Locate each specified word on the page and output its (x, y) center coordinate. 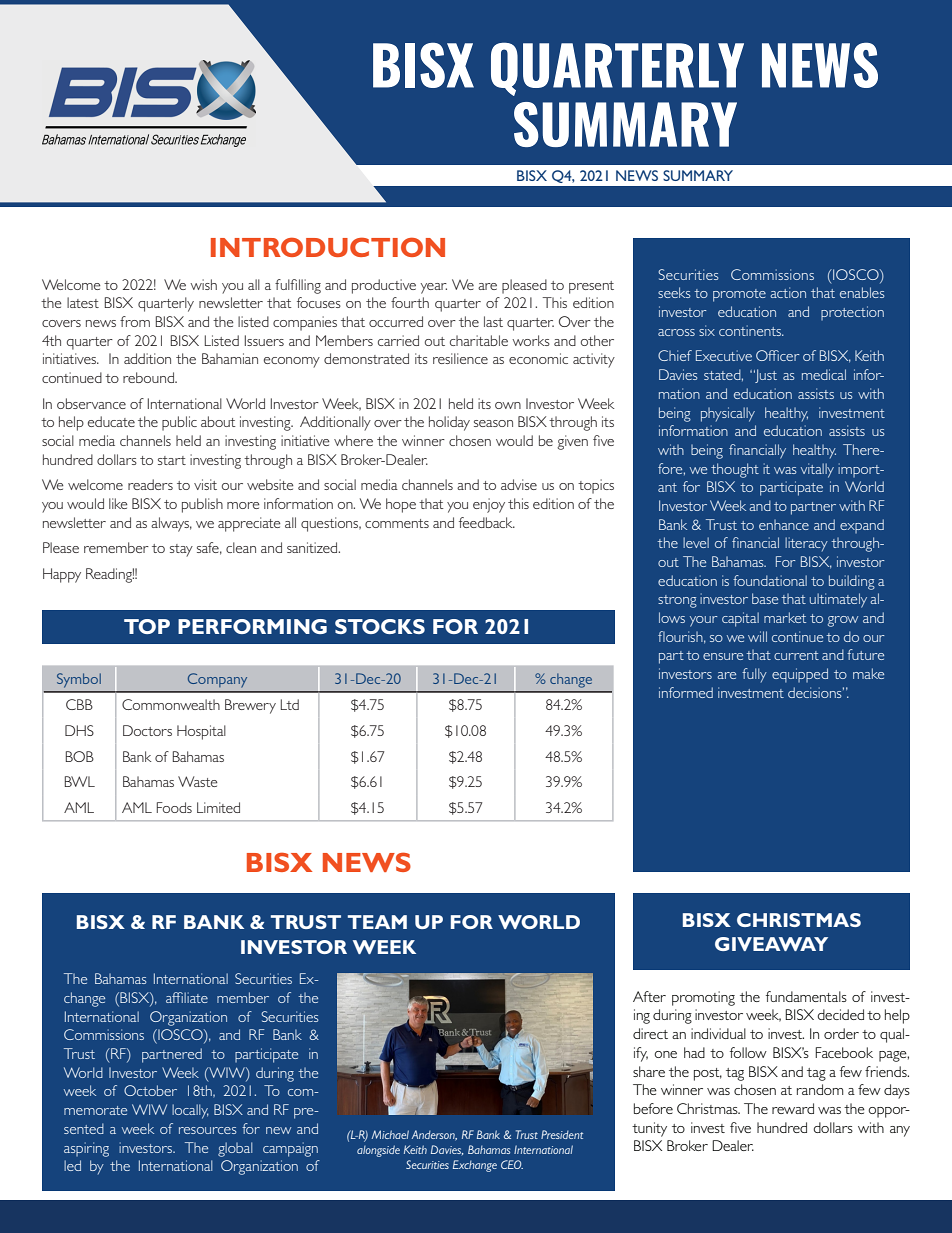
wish (203, 284)
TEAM (377, 922)
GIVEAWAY (771, 944)
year (434, 288)
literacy (806, 544)
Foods (174, 807)
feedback (487, 522)
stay (181, 550)
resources (207, 1130)
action (788, 292)
